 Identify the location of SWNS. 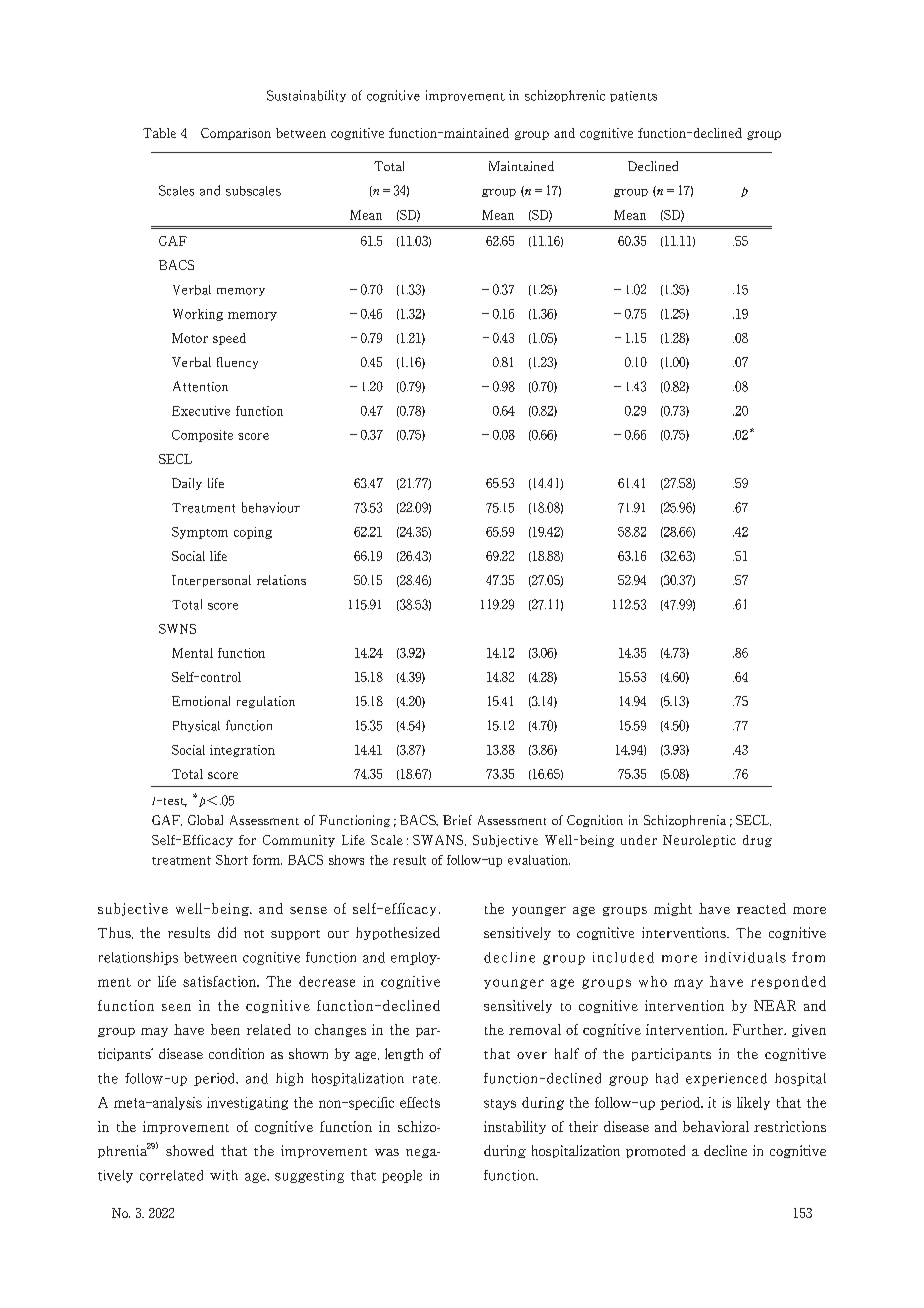
(177, 629).
